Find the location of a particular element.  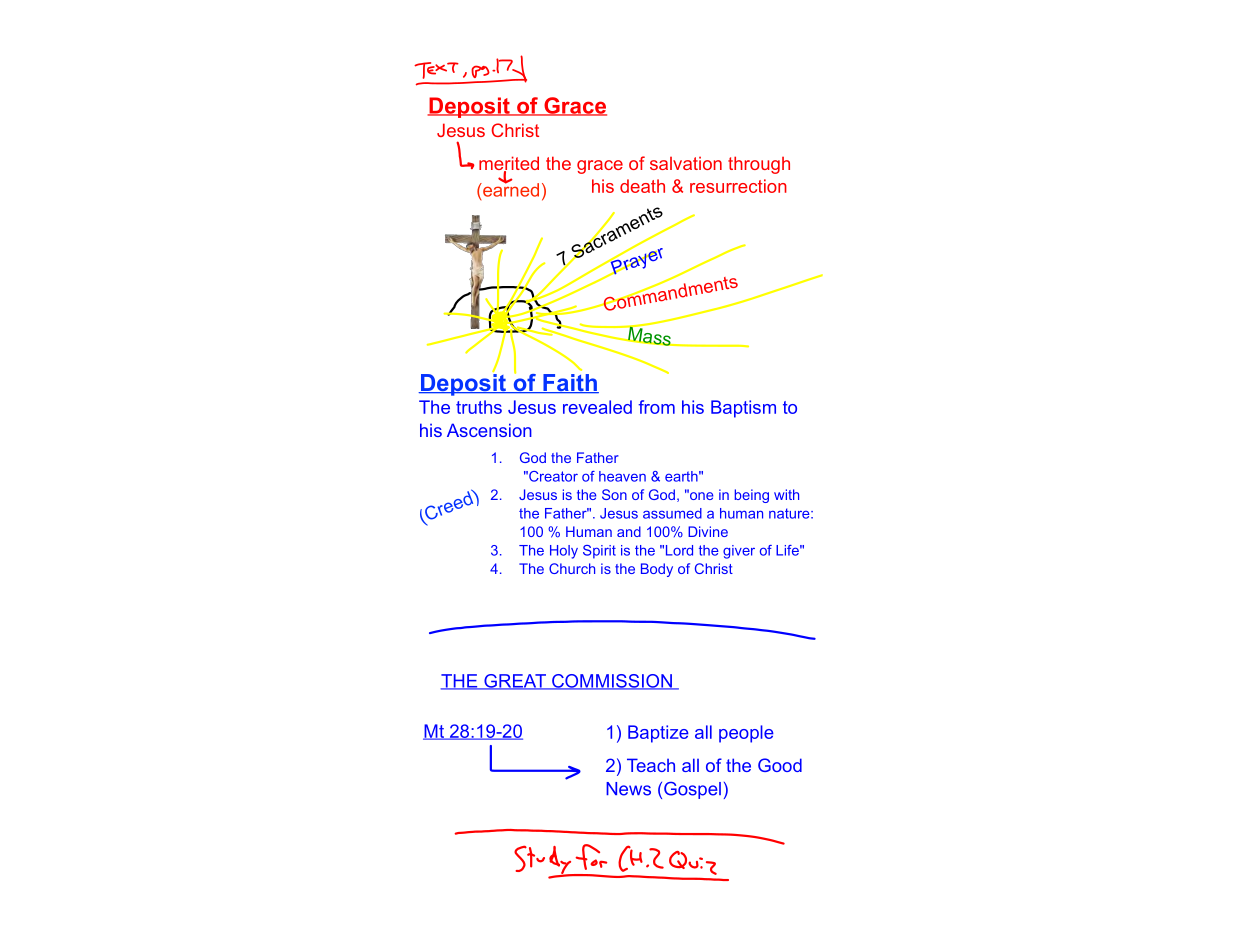

death is located at coordinates (642, 186).
